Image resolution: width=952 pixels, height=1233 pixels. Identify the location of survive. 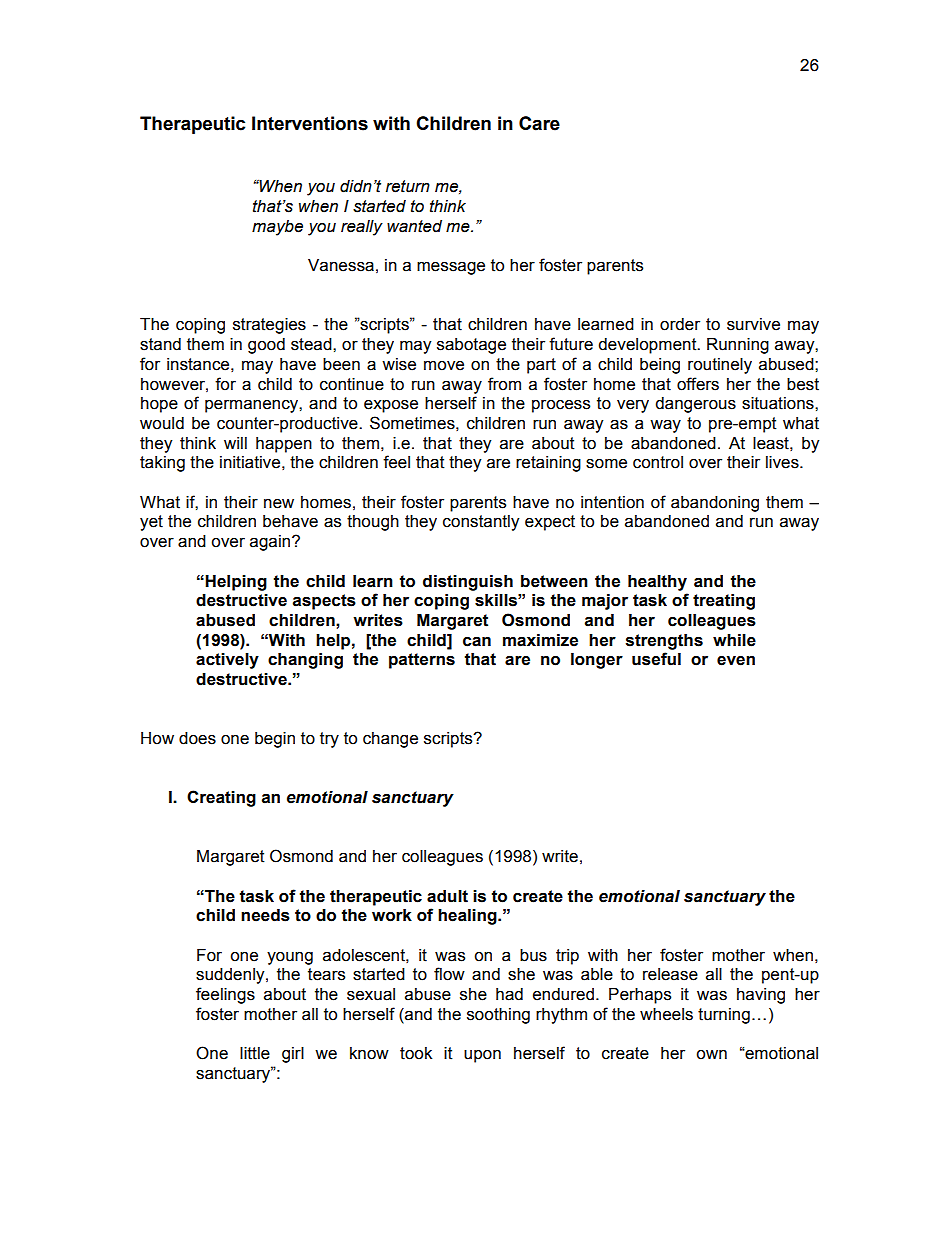
(753, 324).
